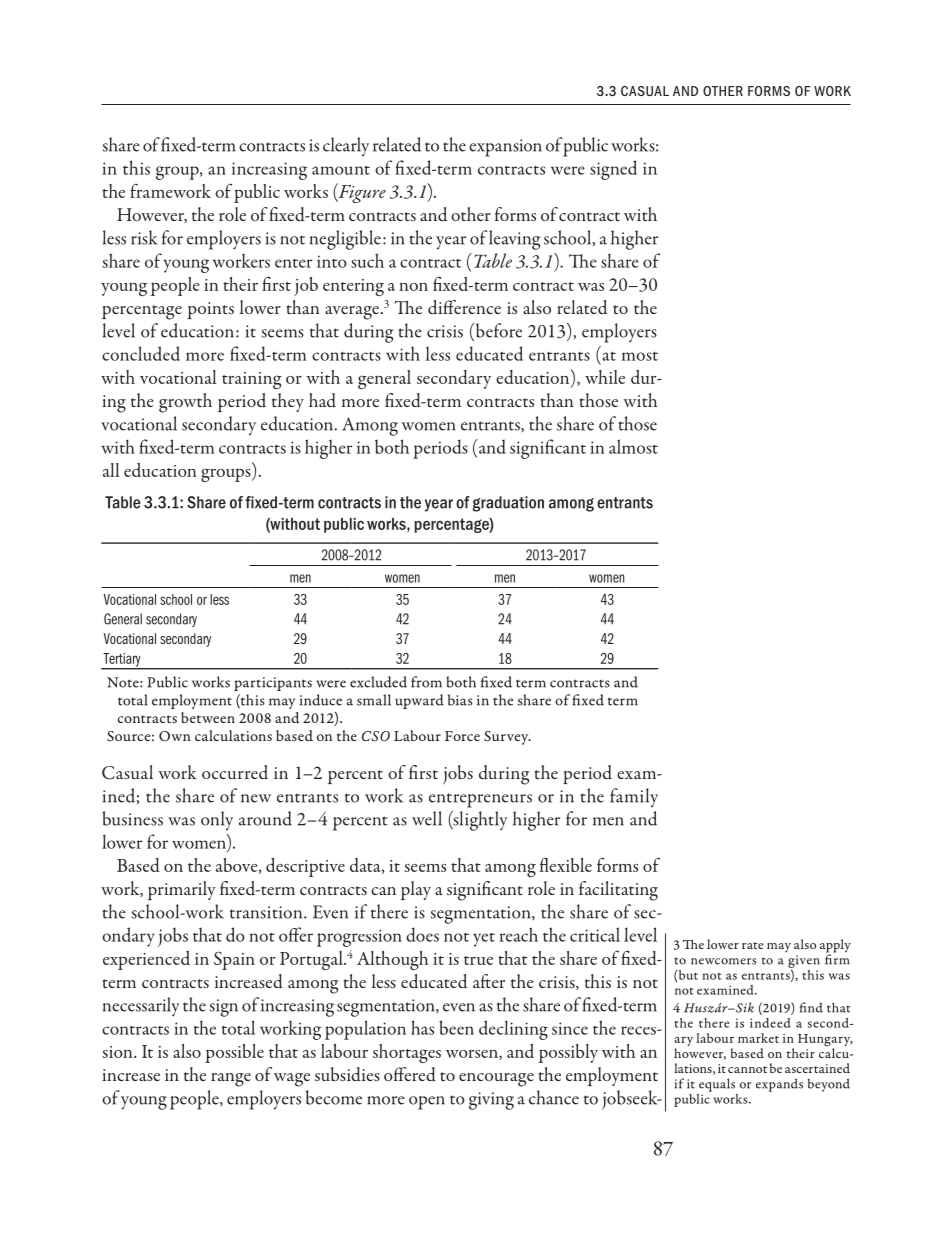  What do you see at coordinates (496, 1080) in the screenshot?
I see `encourage` at bounding box center [496, 1080].
